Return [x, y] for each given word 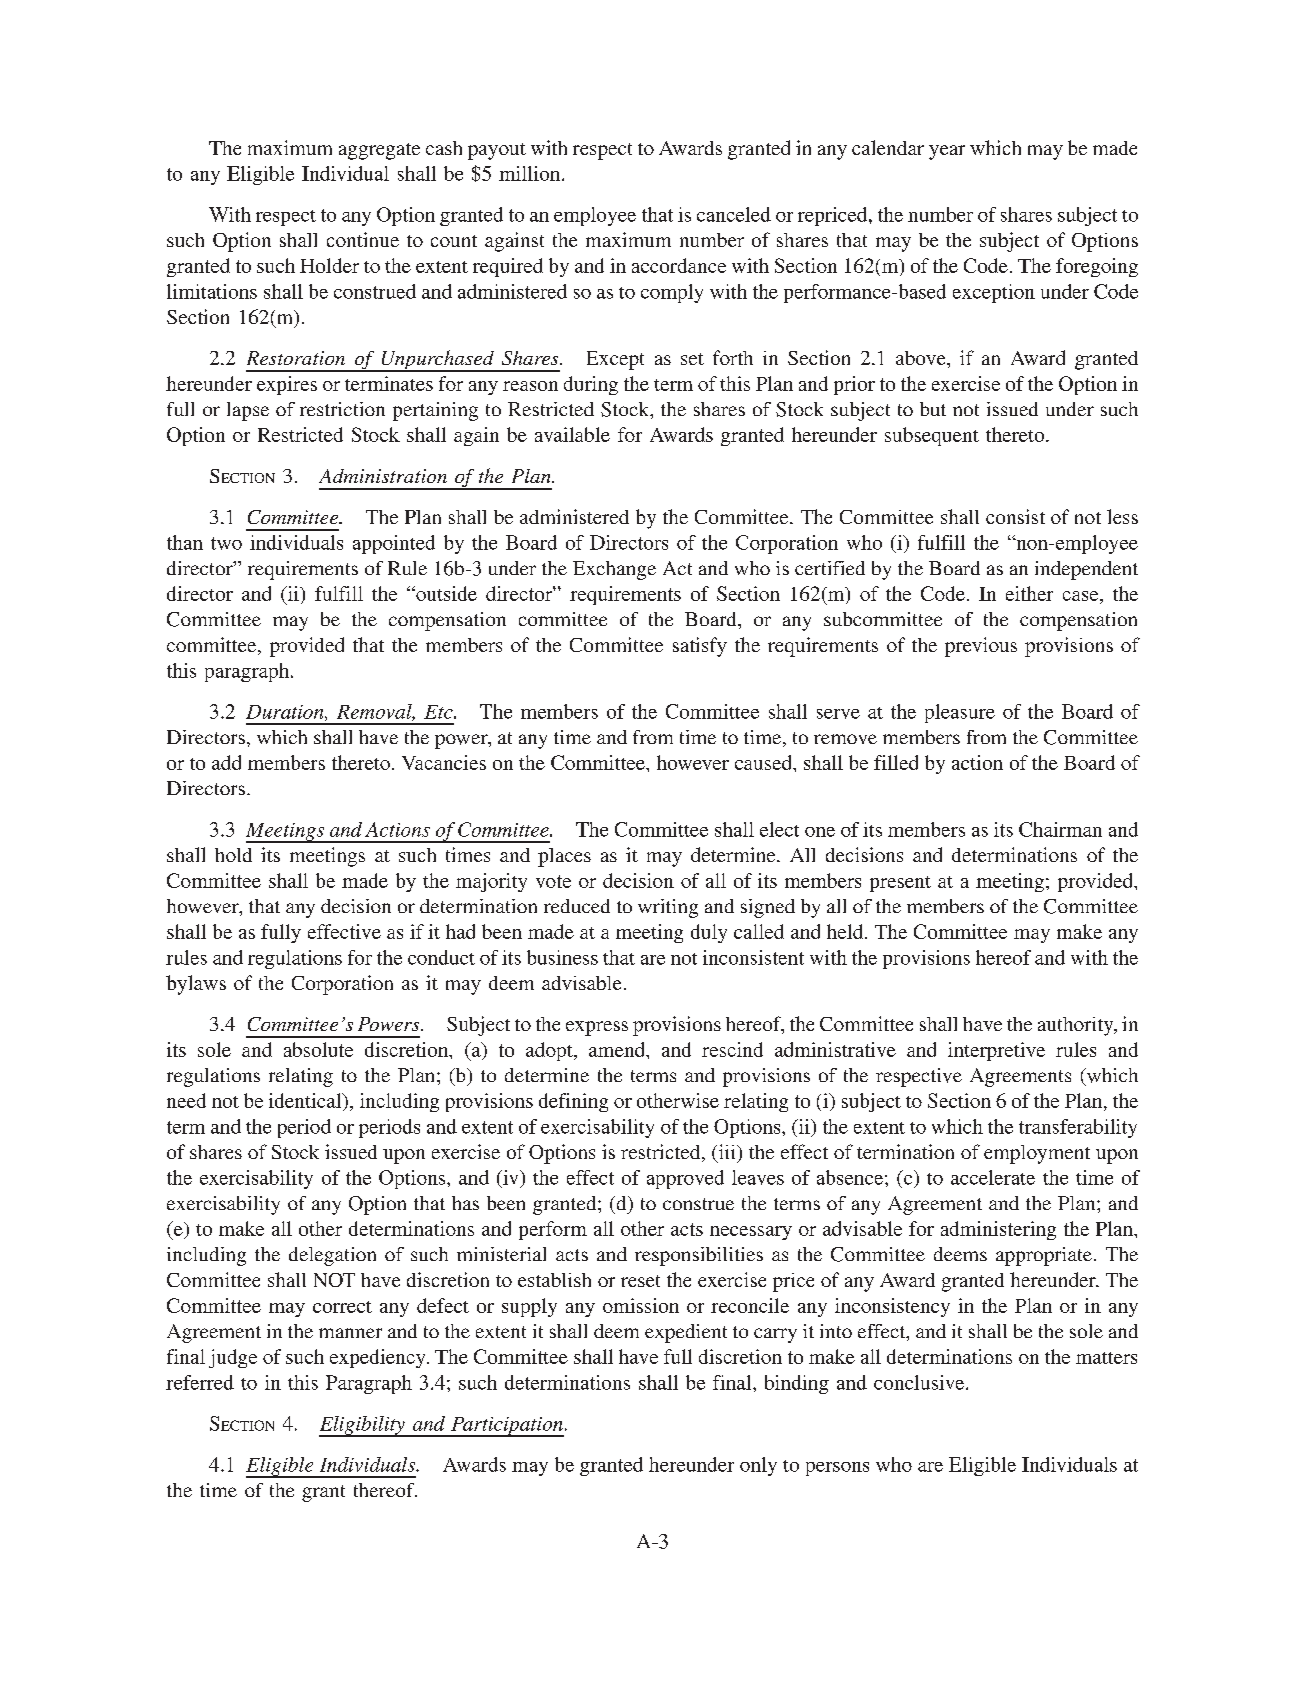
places [564, 857]
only [758, 1466]
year [947, 152]
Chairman [1060, 829]
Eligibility [363, 1426]
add [226, 762]
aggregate [379, 151]
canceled [734, 214]
